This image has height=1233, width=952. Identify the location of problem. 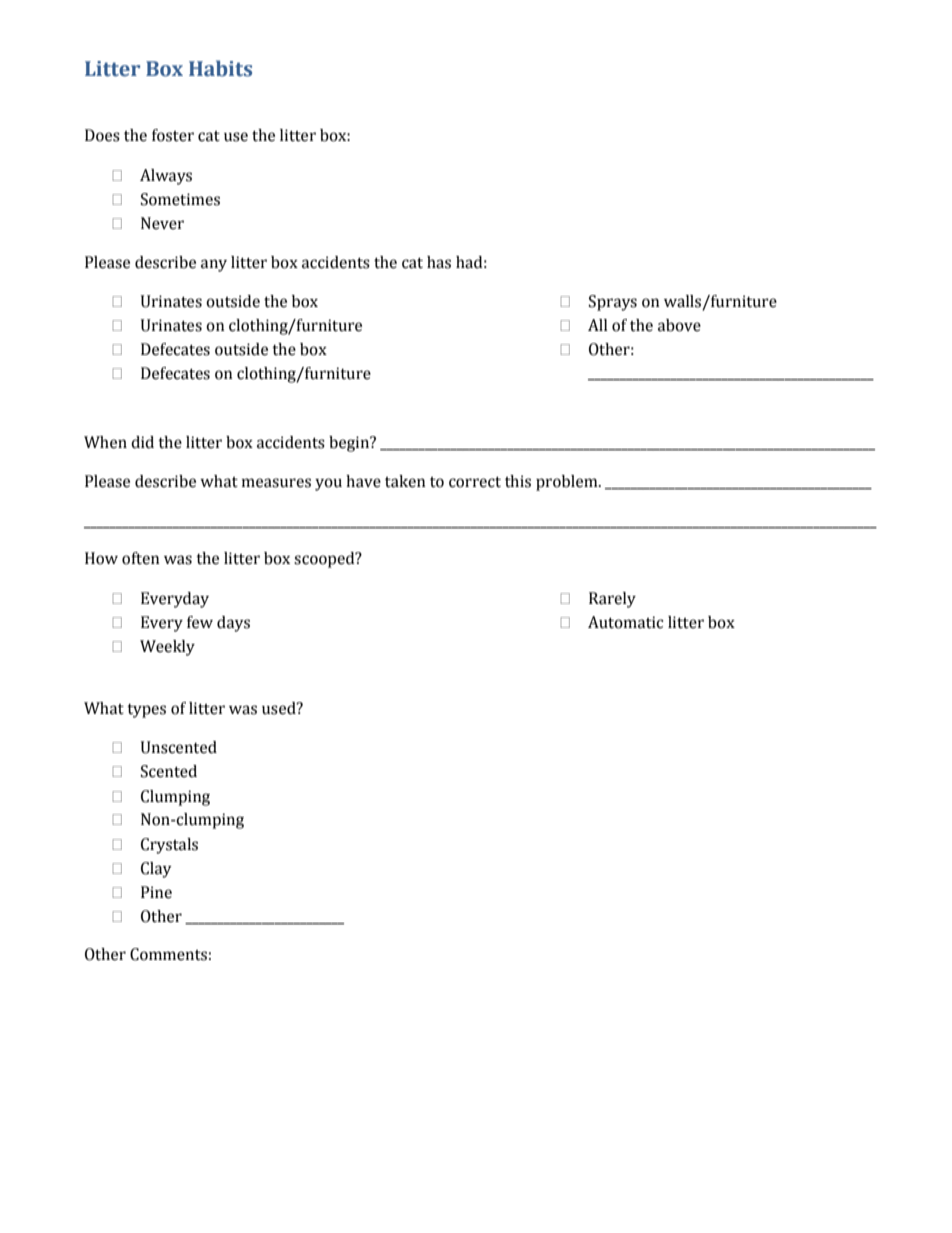
(568, 483).
